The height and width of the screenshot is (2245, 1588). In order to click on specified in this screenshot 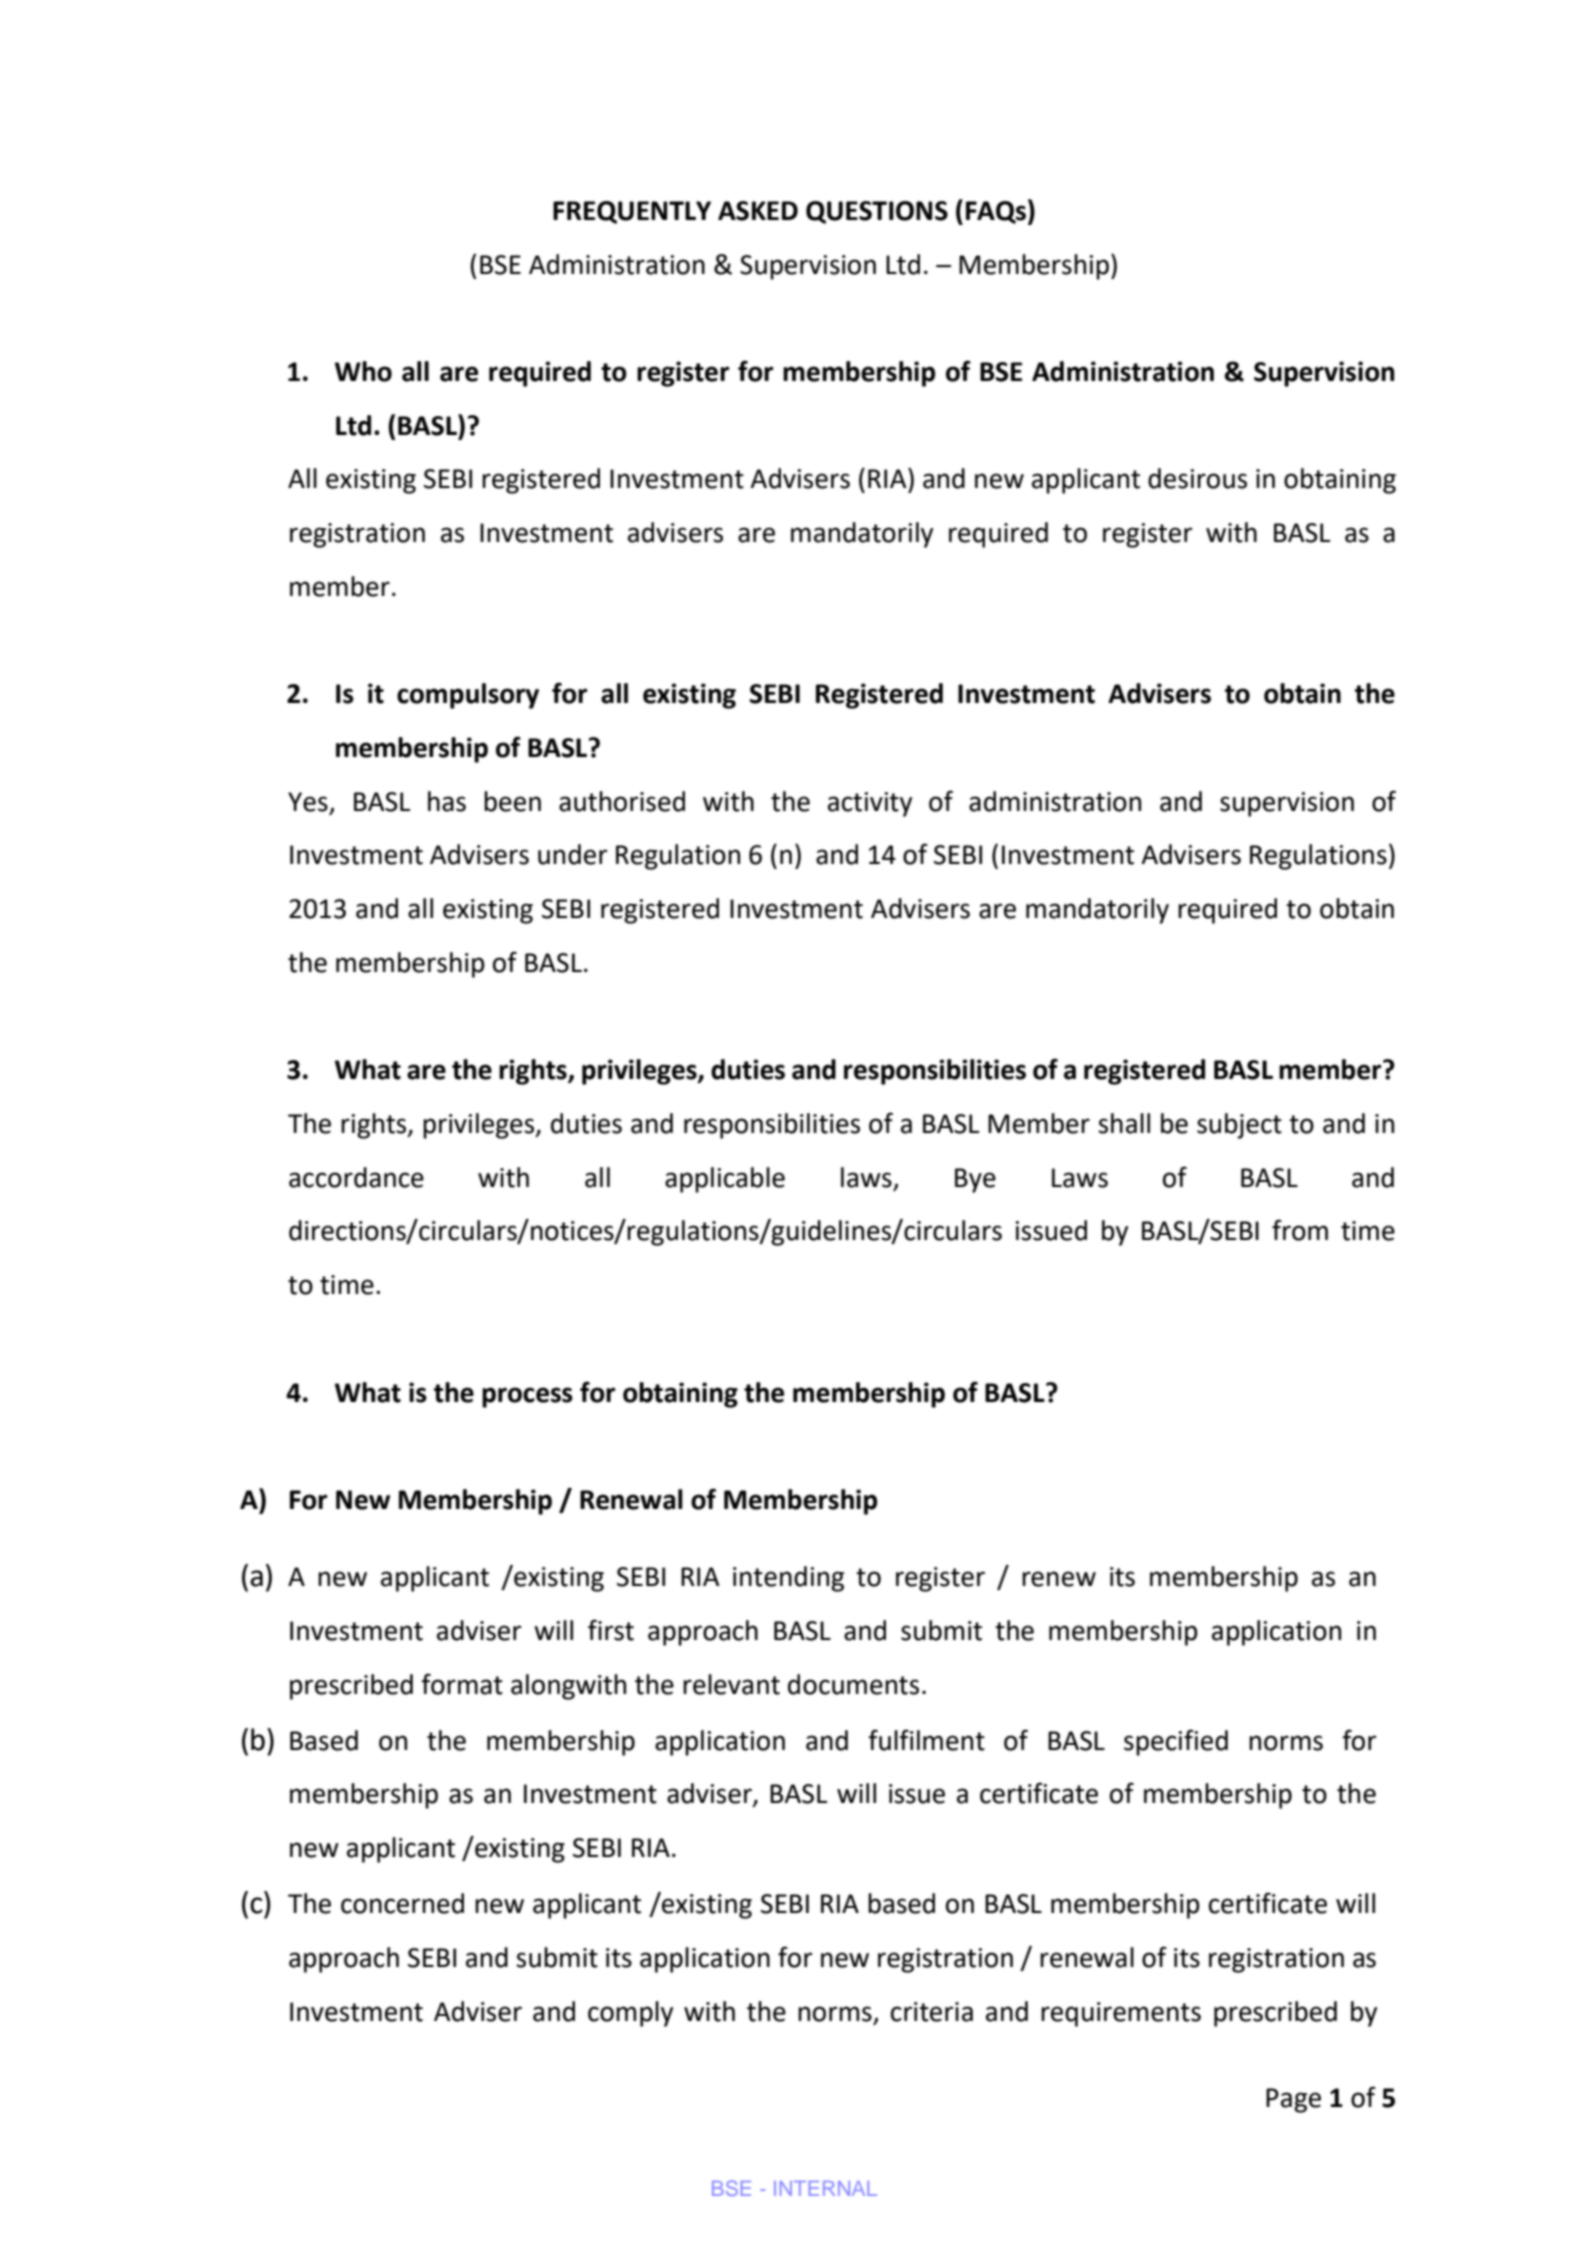, I will do `click(1176, 1742)`.
